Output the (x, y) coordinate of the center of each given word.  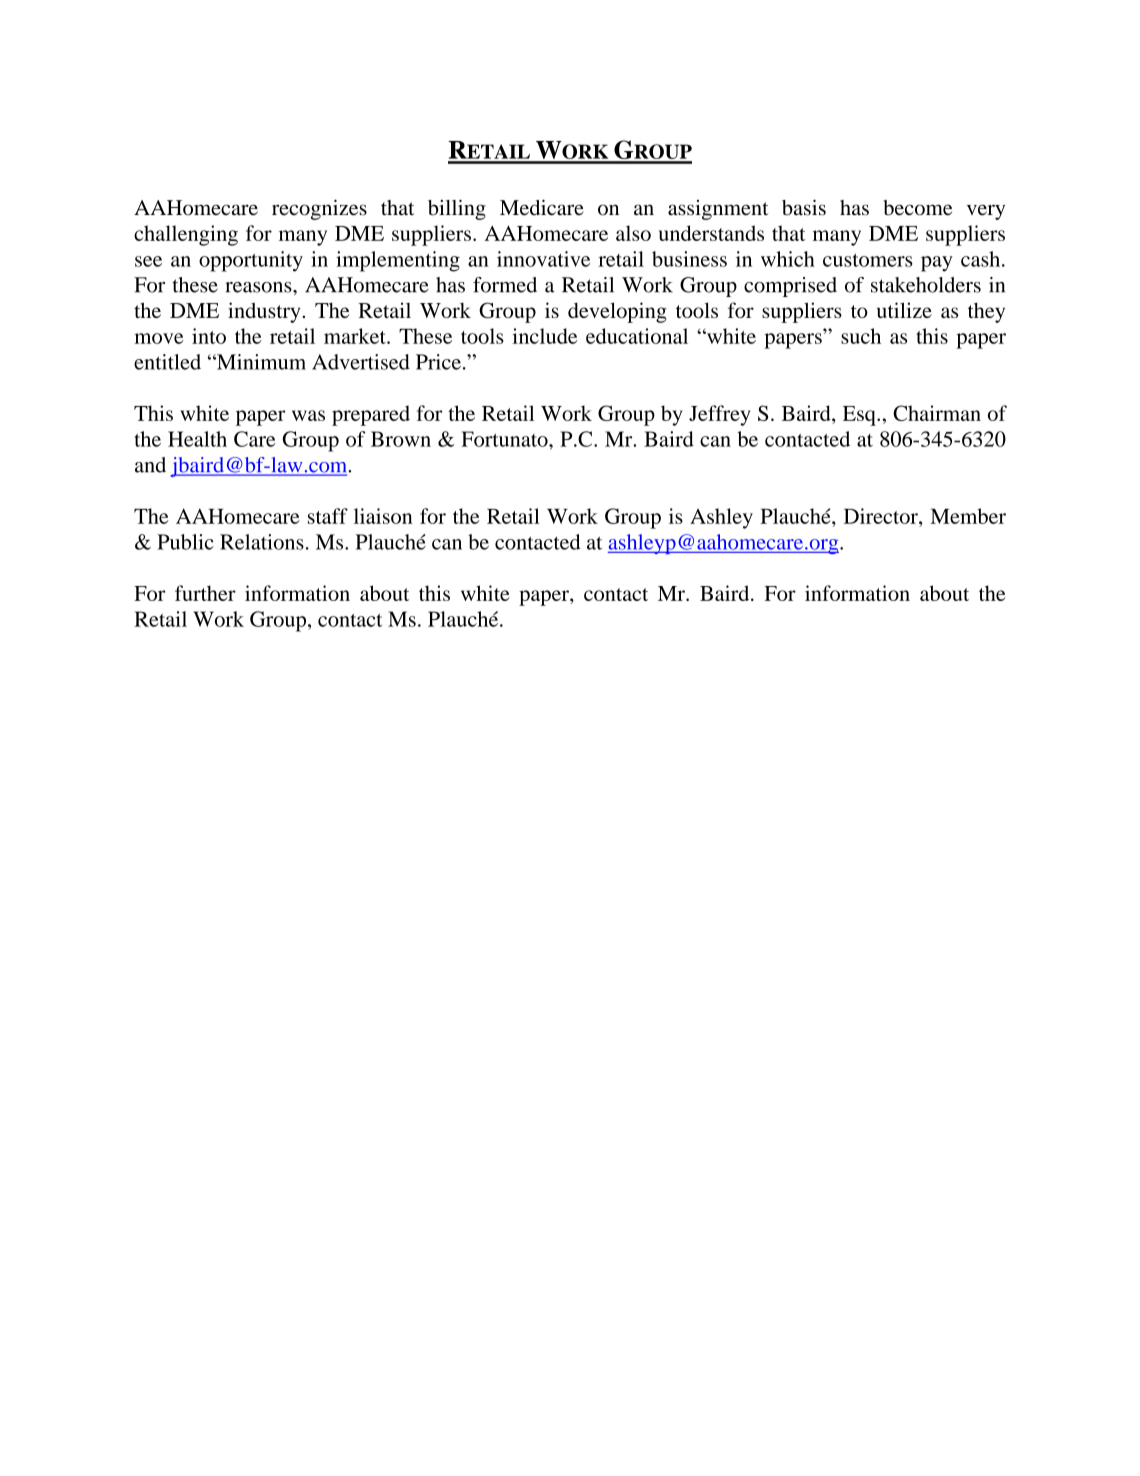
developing (617, 312)
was (308, 415)
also (633, 233)
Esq (860, 416)
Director (882, 516)
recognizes (319, 209)
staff (328, 516)
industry (265, 312)
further (205, 593)
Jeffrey (719, 415)
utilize (904, 310)
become (917, 208)
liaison (383, 516)
